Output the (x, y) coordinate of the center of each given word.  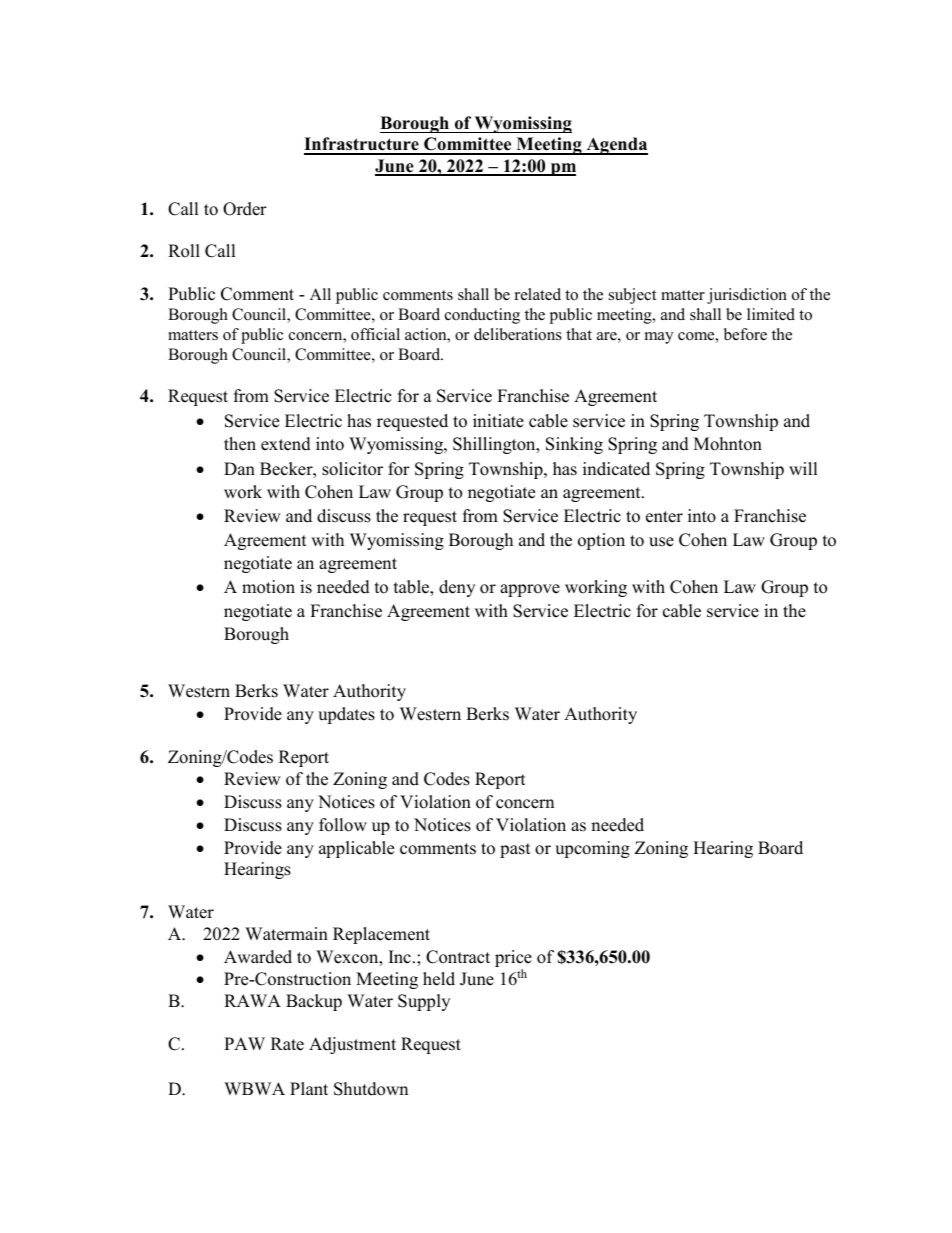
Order (245, 209)
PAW (244, 1043)
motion (268, 587)
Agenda (616, 146)
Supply (424, 1002)
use (661, 542)
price (513, 958)
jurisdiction (747, 296)
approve (530, 590)
